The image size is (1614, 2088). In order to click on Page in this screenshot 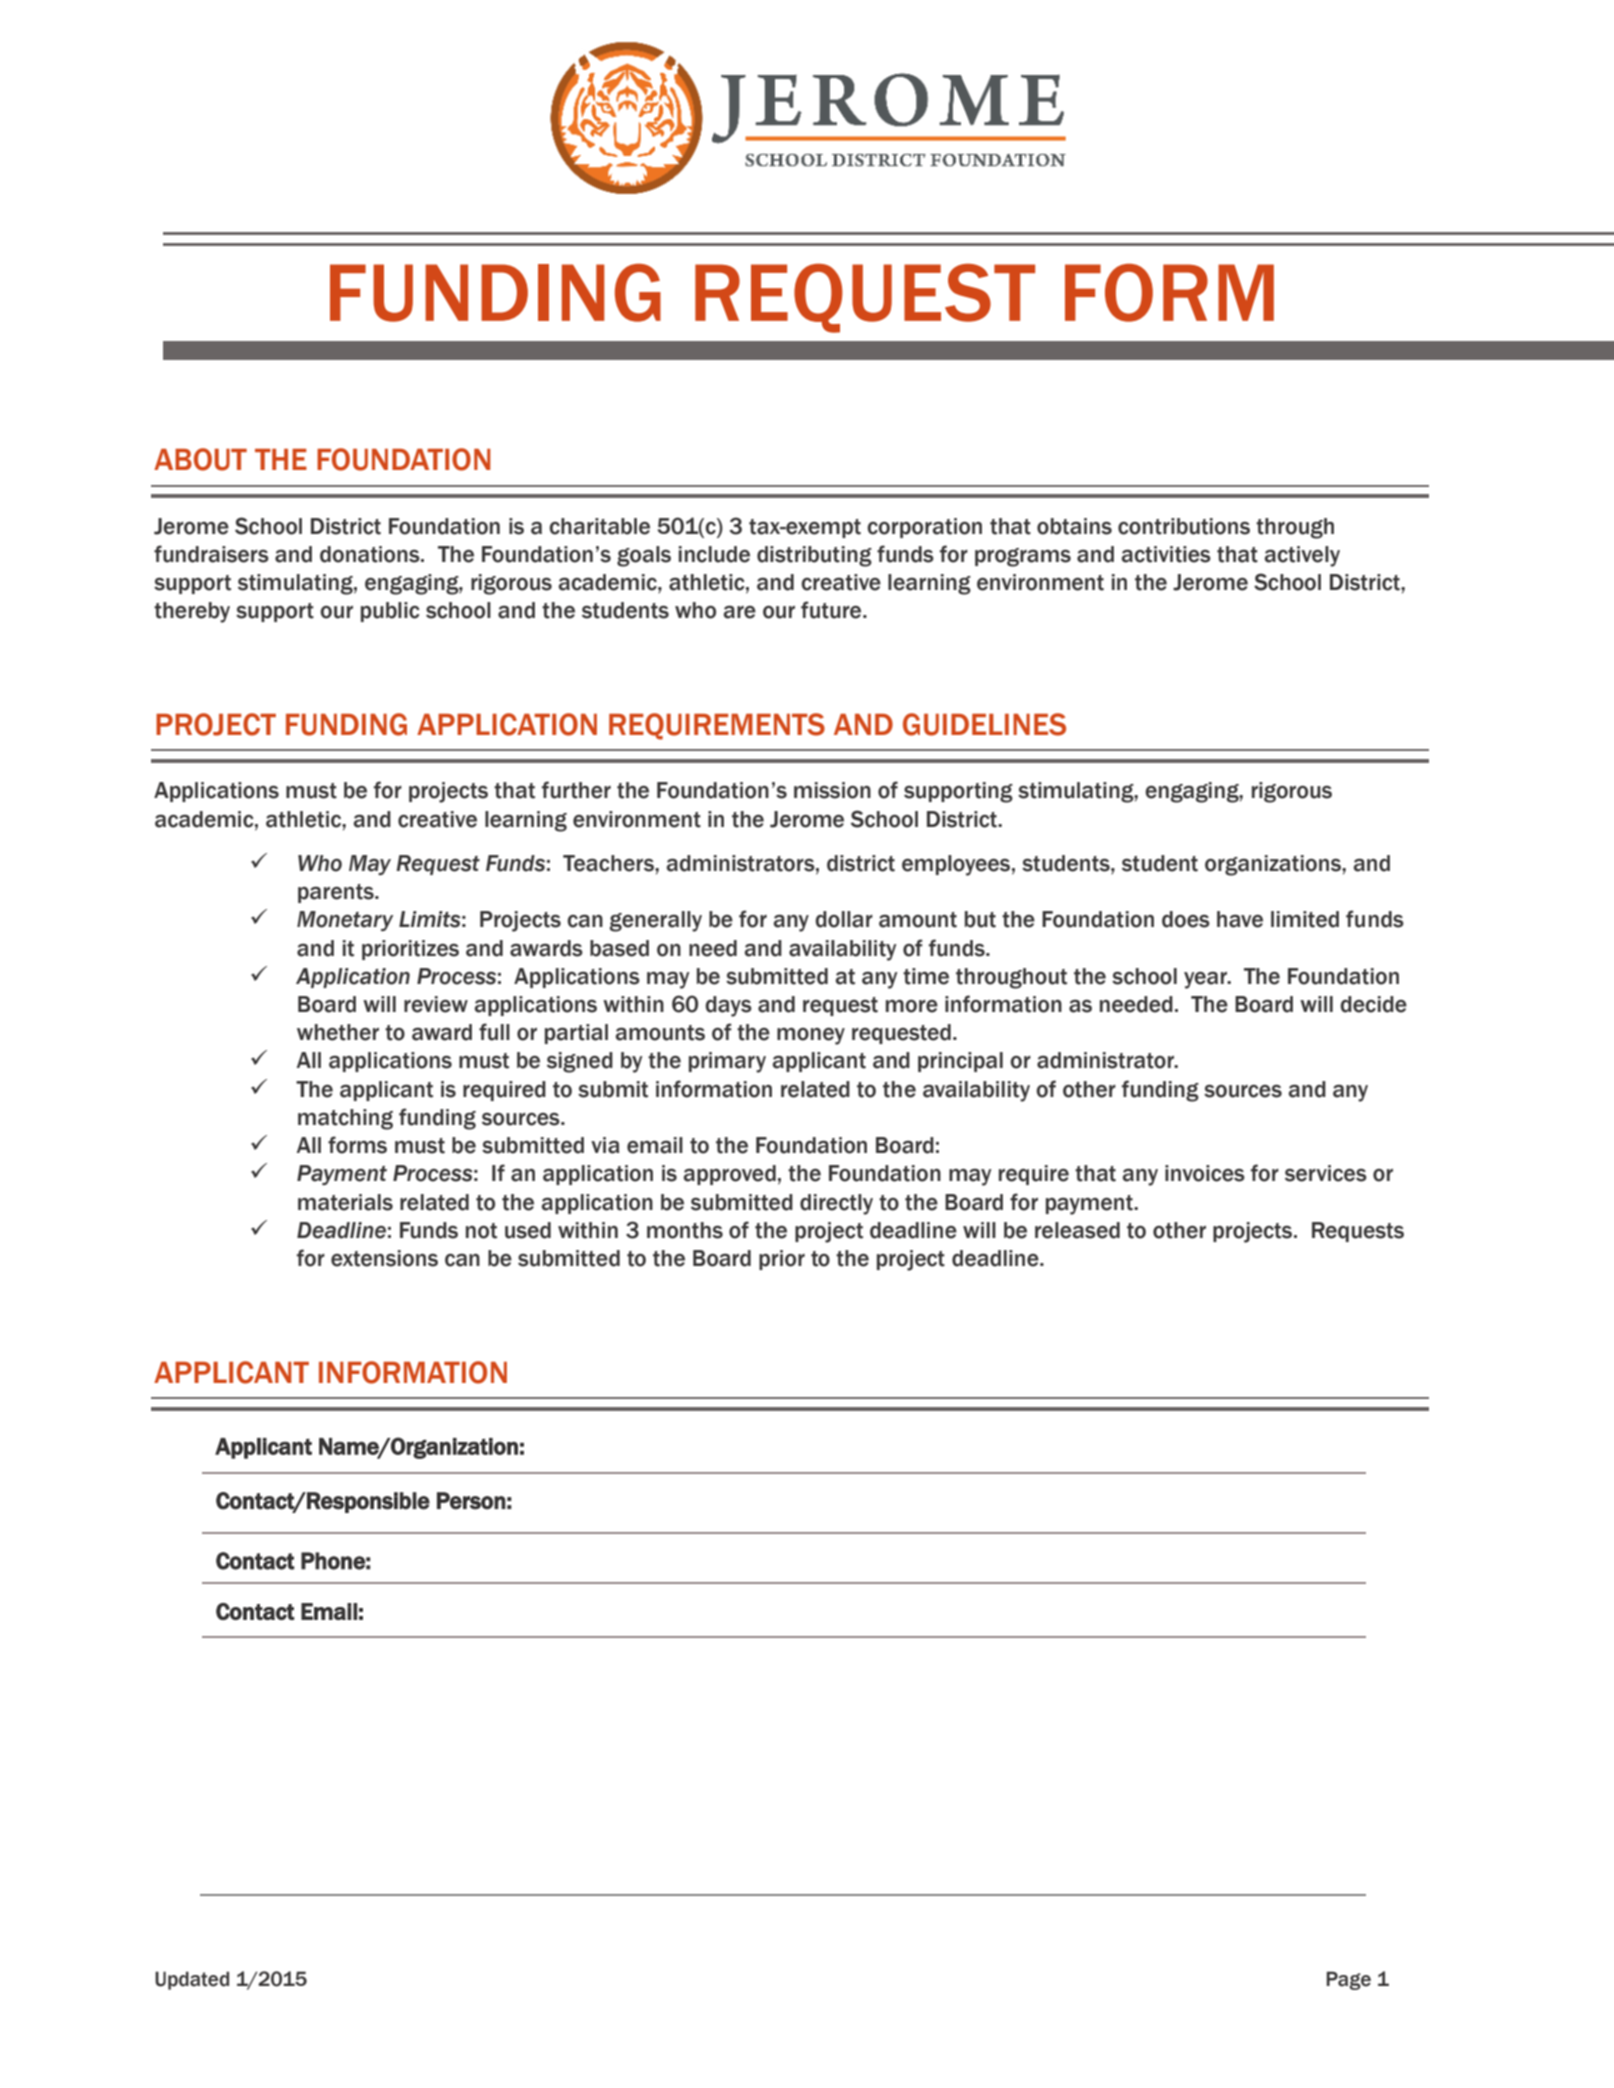, I will do `click(1349, 1980)`.
